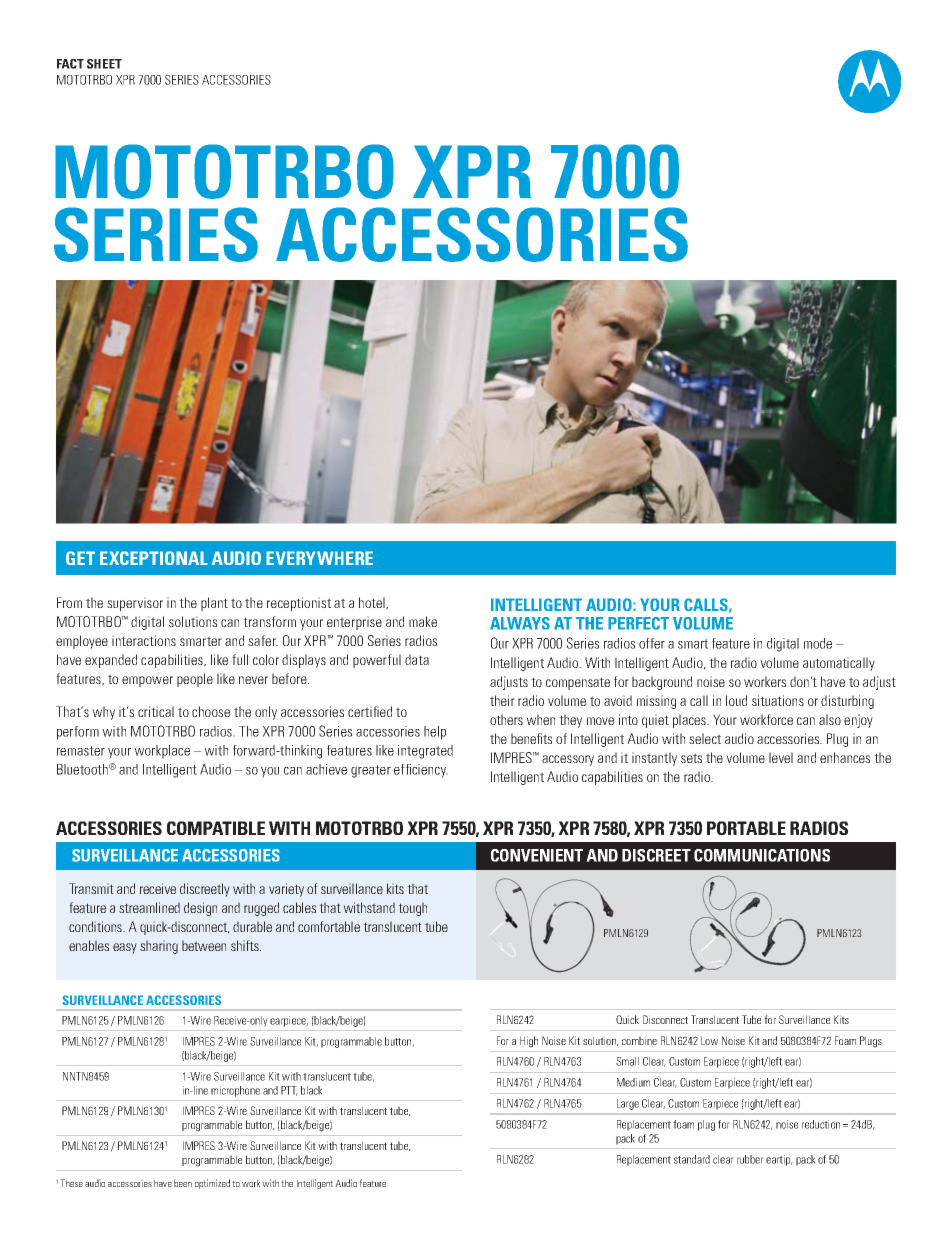  Describe the element at coordinates (104, 64) in the page. I see `SHEET` at that location.
